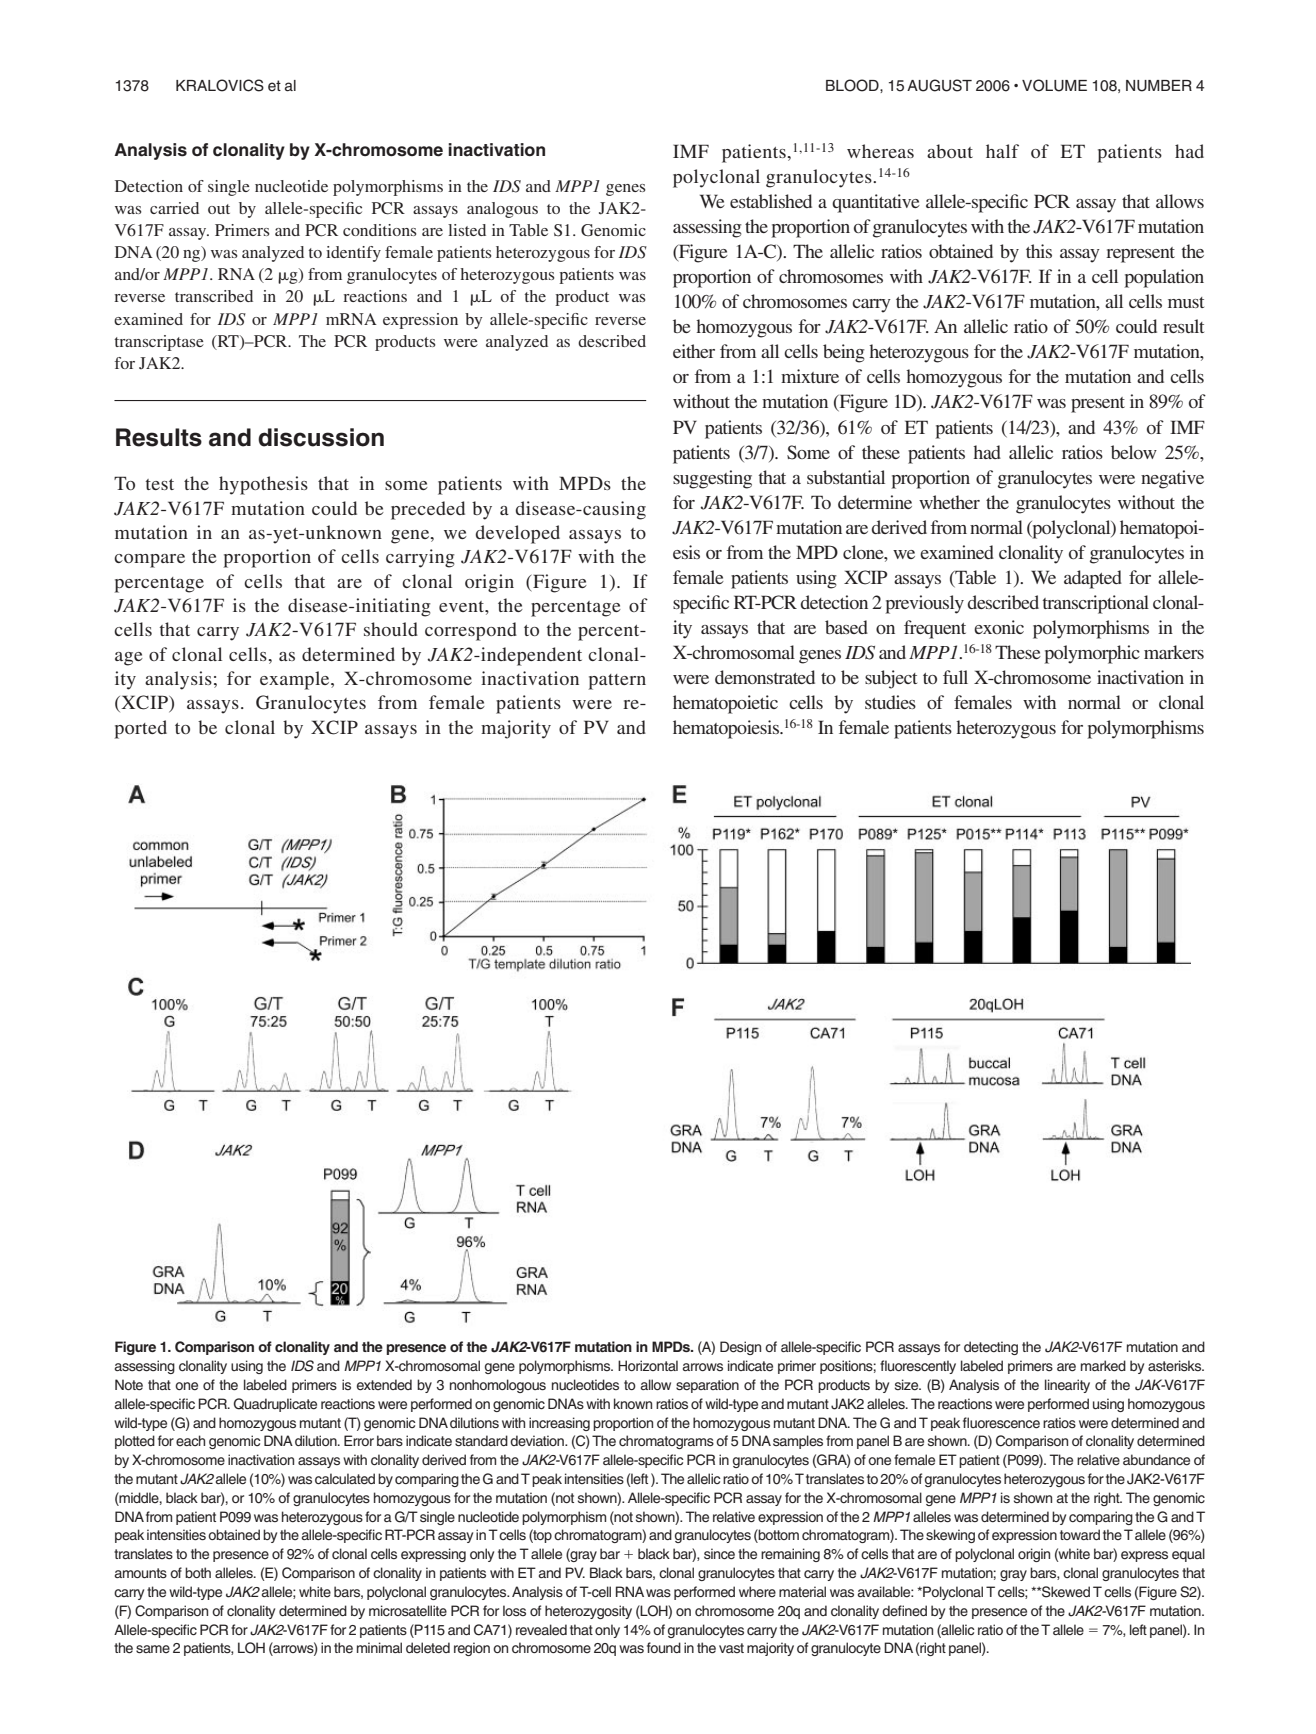 The width and height of the image is (1316, 1734). What do you see at coordinates (160, 484) in the image?
I see `test` at bounding box center [160, 484].
